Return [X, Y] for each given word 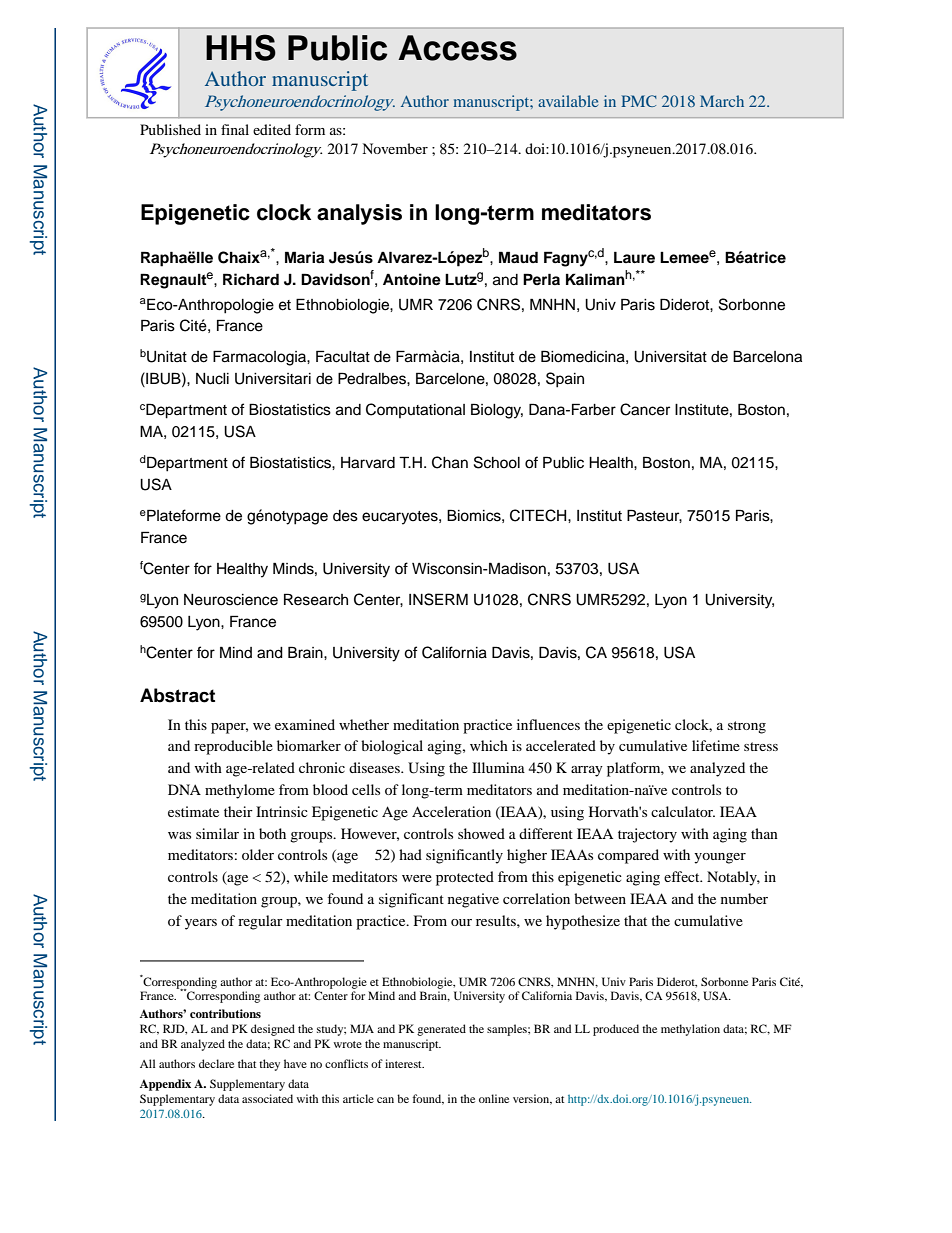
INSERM [438, 599]
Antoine [412, 279]
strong [747, 727]
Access [457, 48]
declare [216, 1063]
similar [217, 833]
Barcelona [767, 356]
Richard [251, 279]
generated [441, 1030]
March [722, 101]
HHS [241, 47]
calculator [683, 811]
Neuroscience [231, 600]
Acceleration [451, 811]
